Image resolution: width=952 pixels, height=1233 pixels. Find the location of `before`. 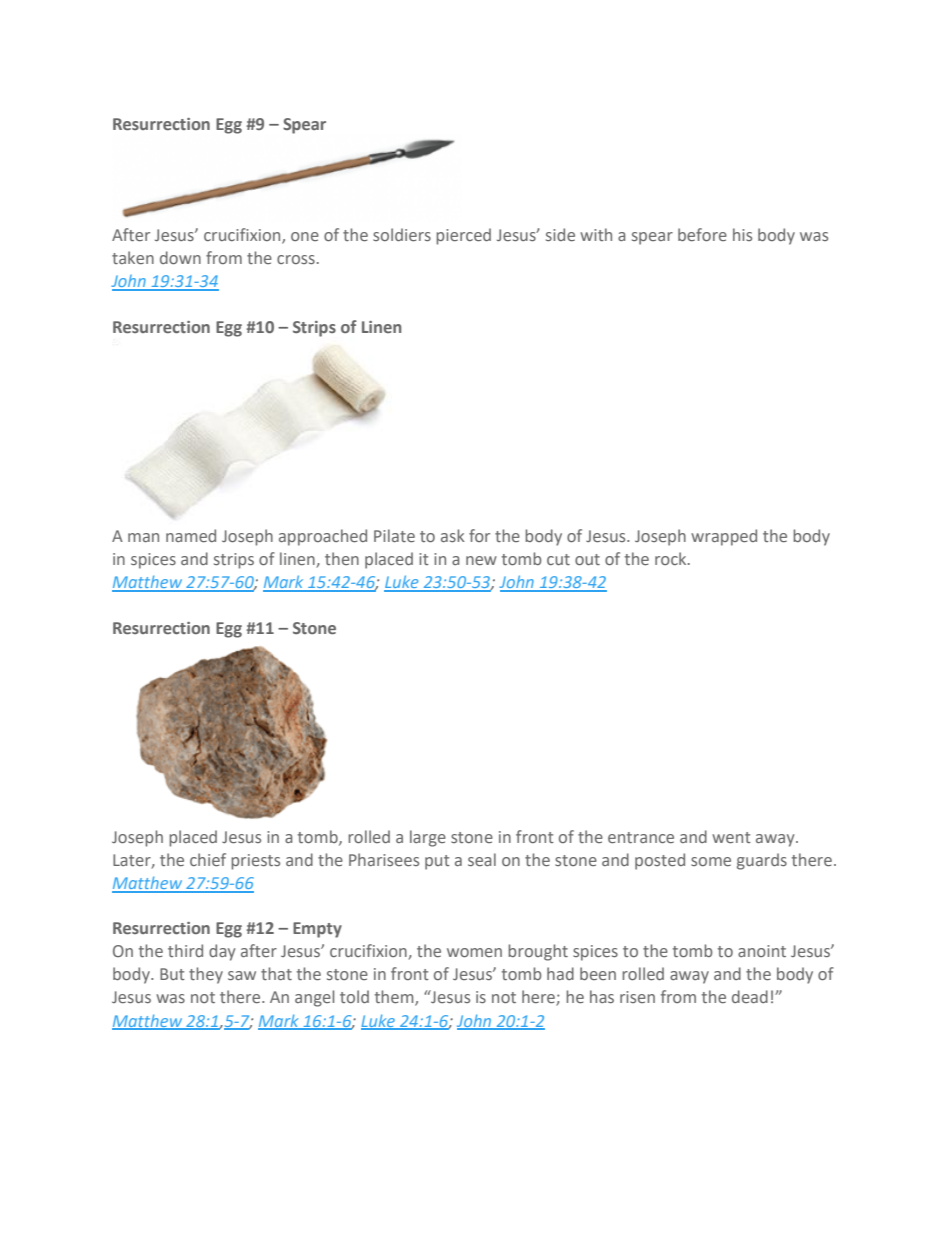

before is located at coordinates (702, 234).
